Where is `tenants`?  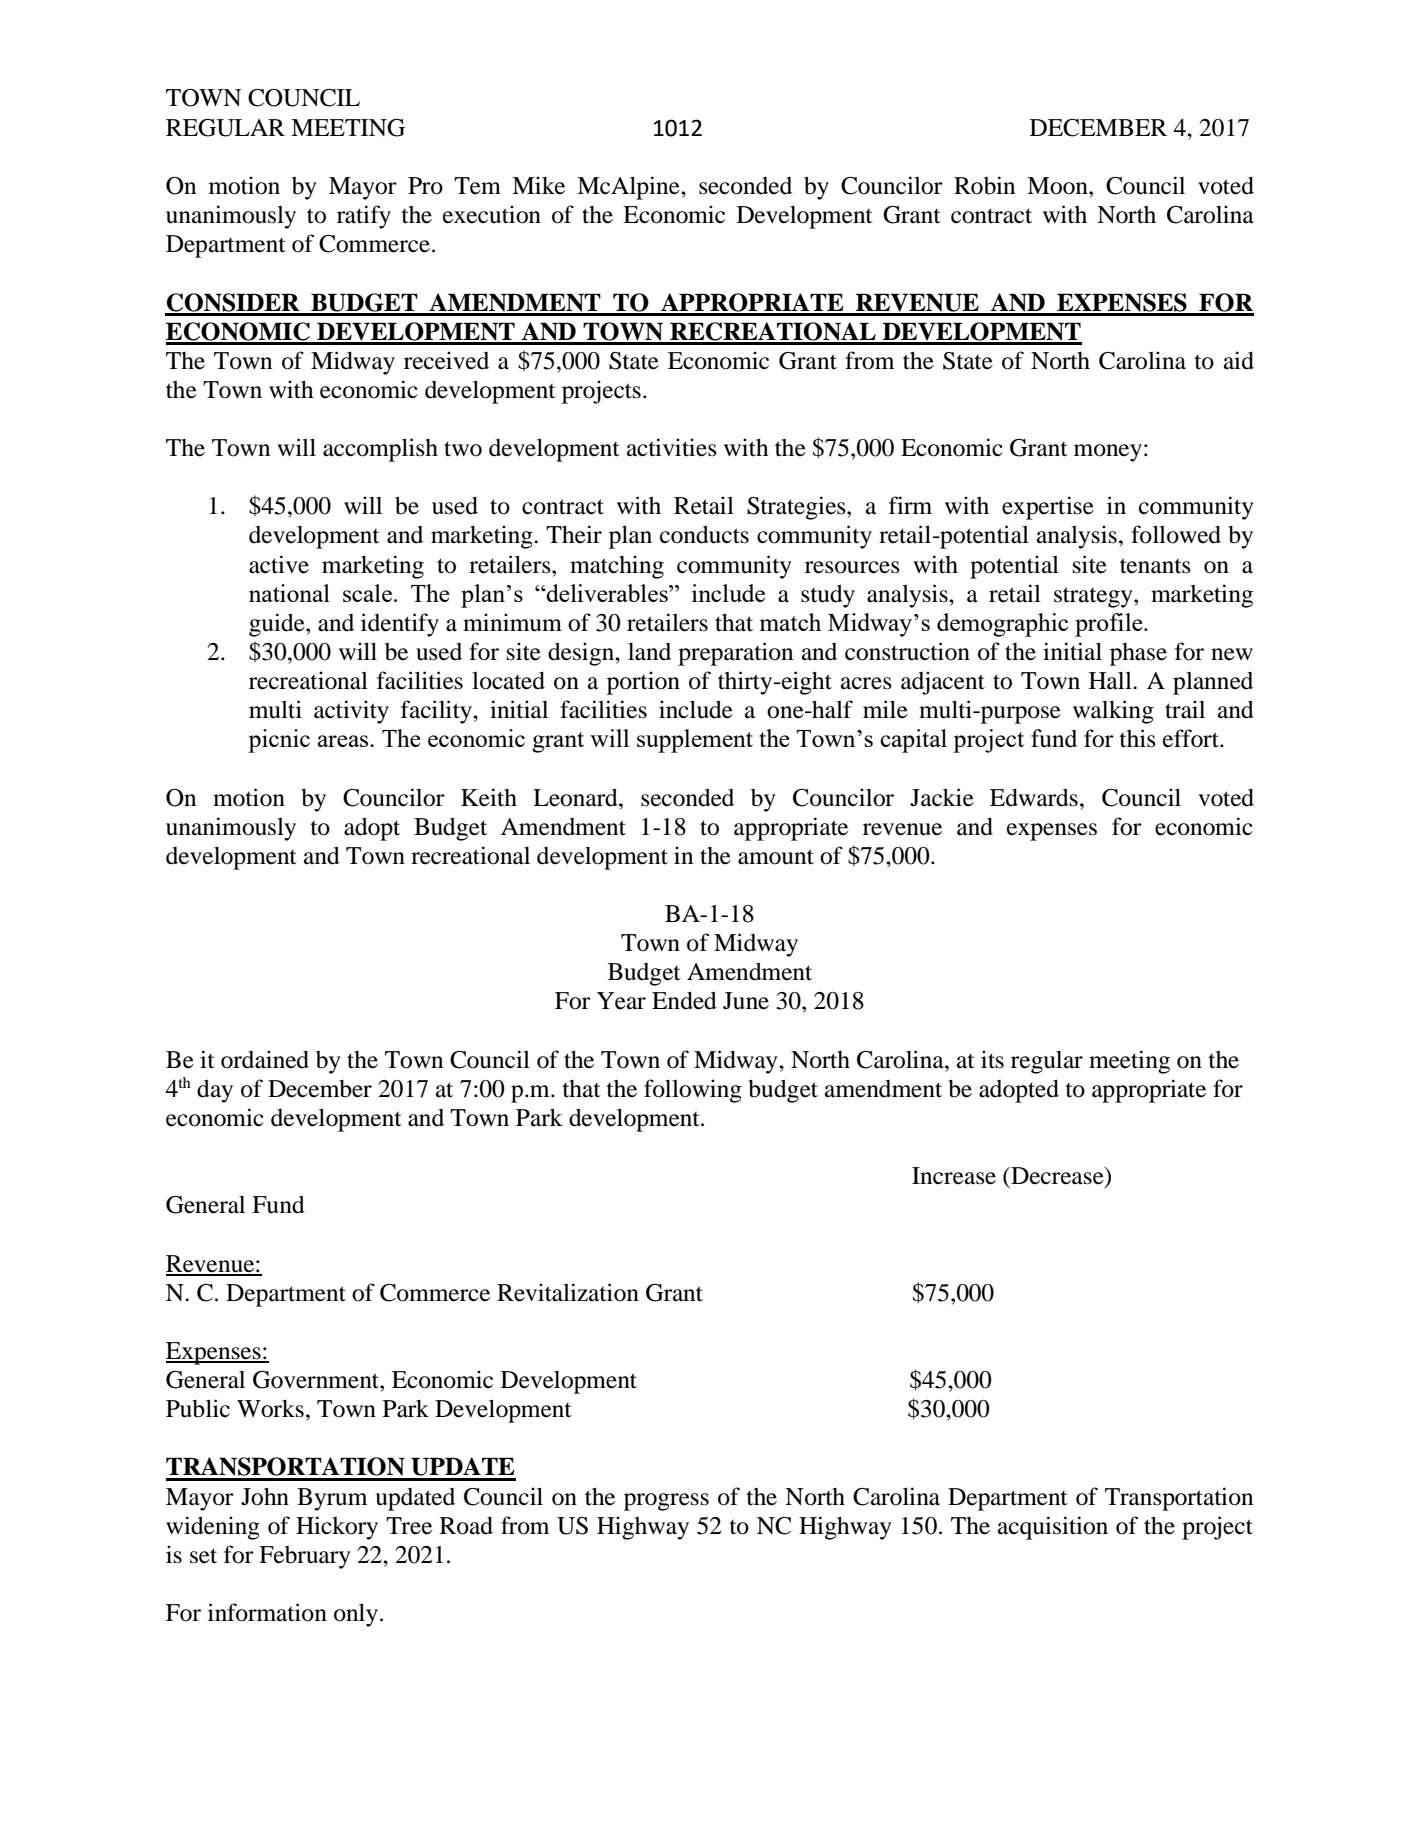
tenants is located at coordinates (1155, 566).
